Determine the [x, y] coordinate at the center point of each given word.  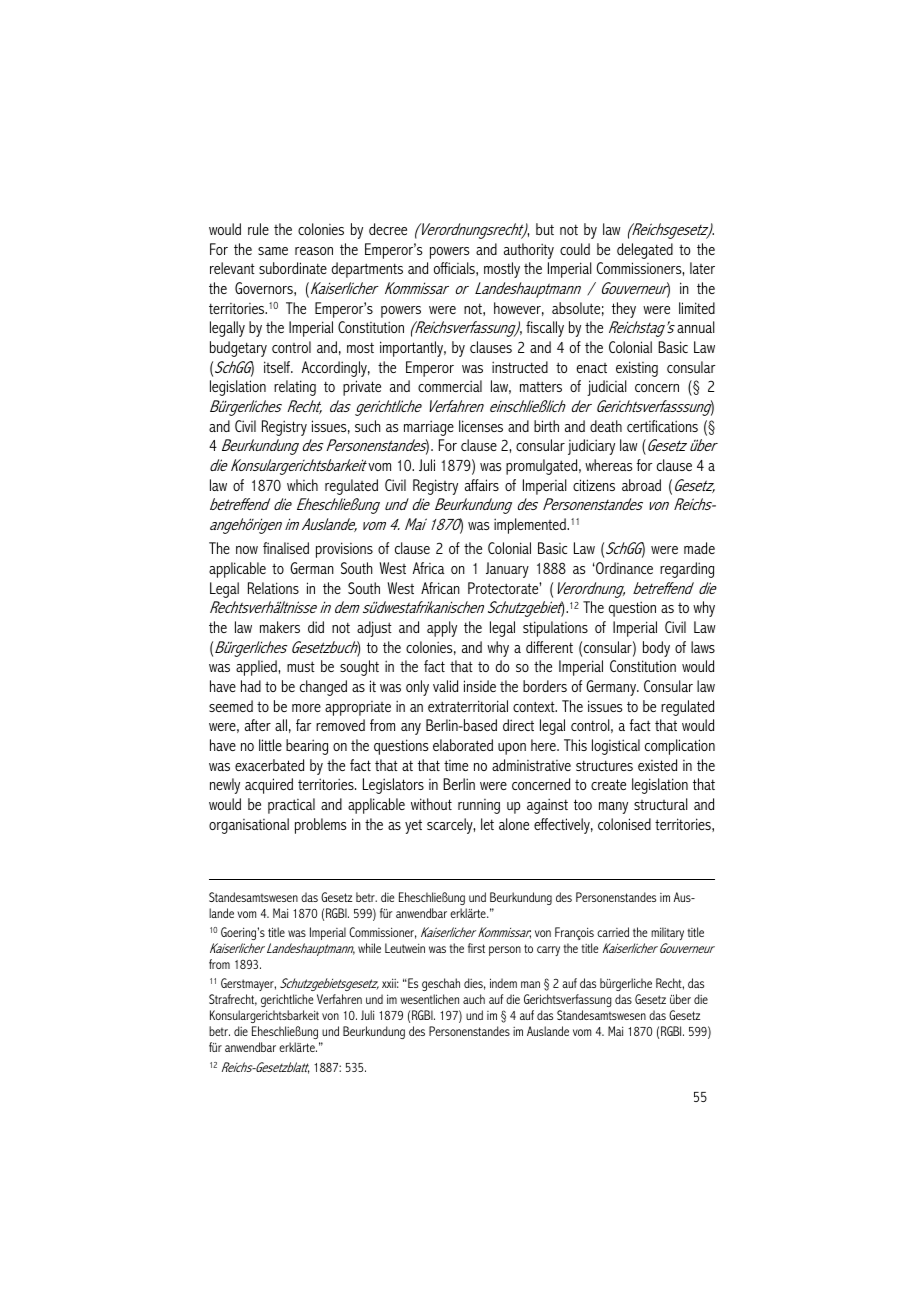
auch [474, 999]
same [273, 251]
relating [295, 388]
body [656, 649]
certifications [662, 426]
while [369, 948]
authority [529, 251]
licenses [481, 426]
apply [442, 629]
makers [280, 627]
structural [661, 804]
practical [291, 806]
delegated [645, 251]
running [479, 806]
